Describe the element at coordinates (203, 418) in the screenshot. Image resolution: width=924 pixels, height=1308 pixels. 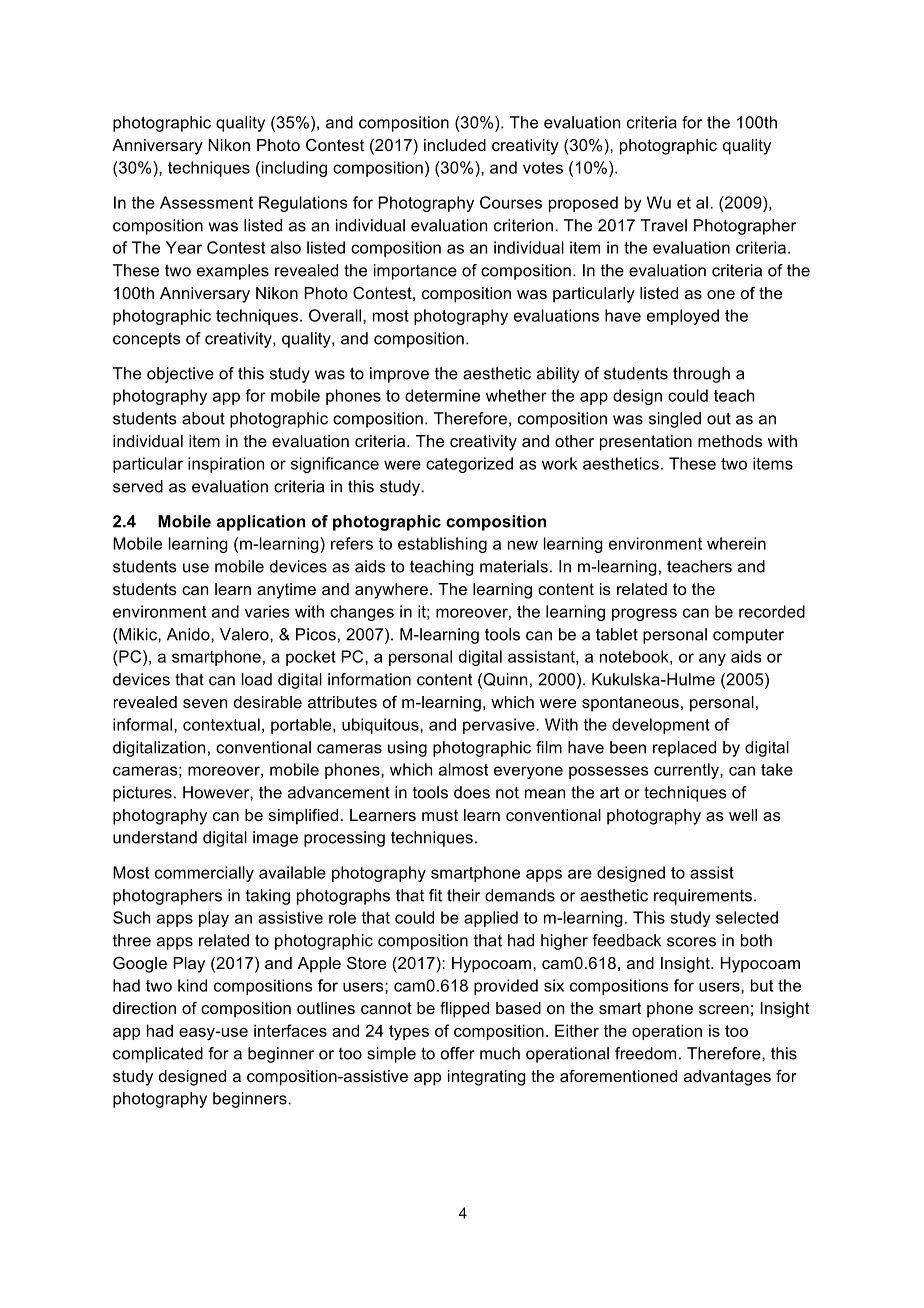
I see `about` at that location.
